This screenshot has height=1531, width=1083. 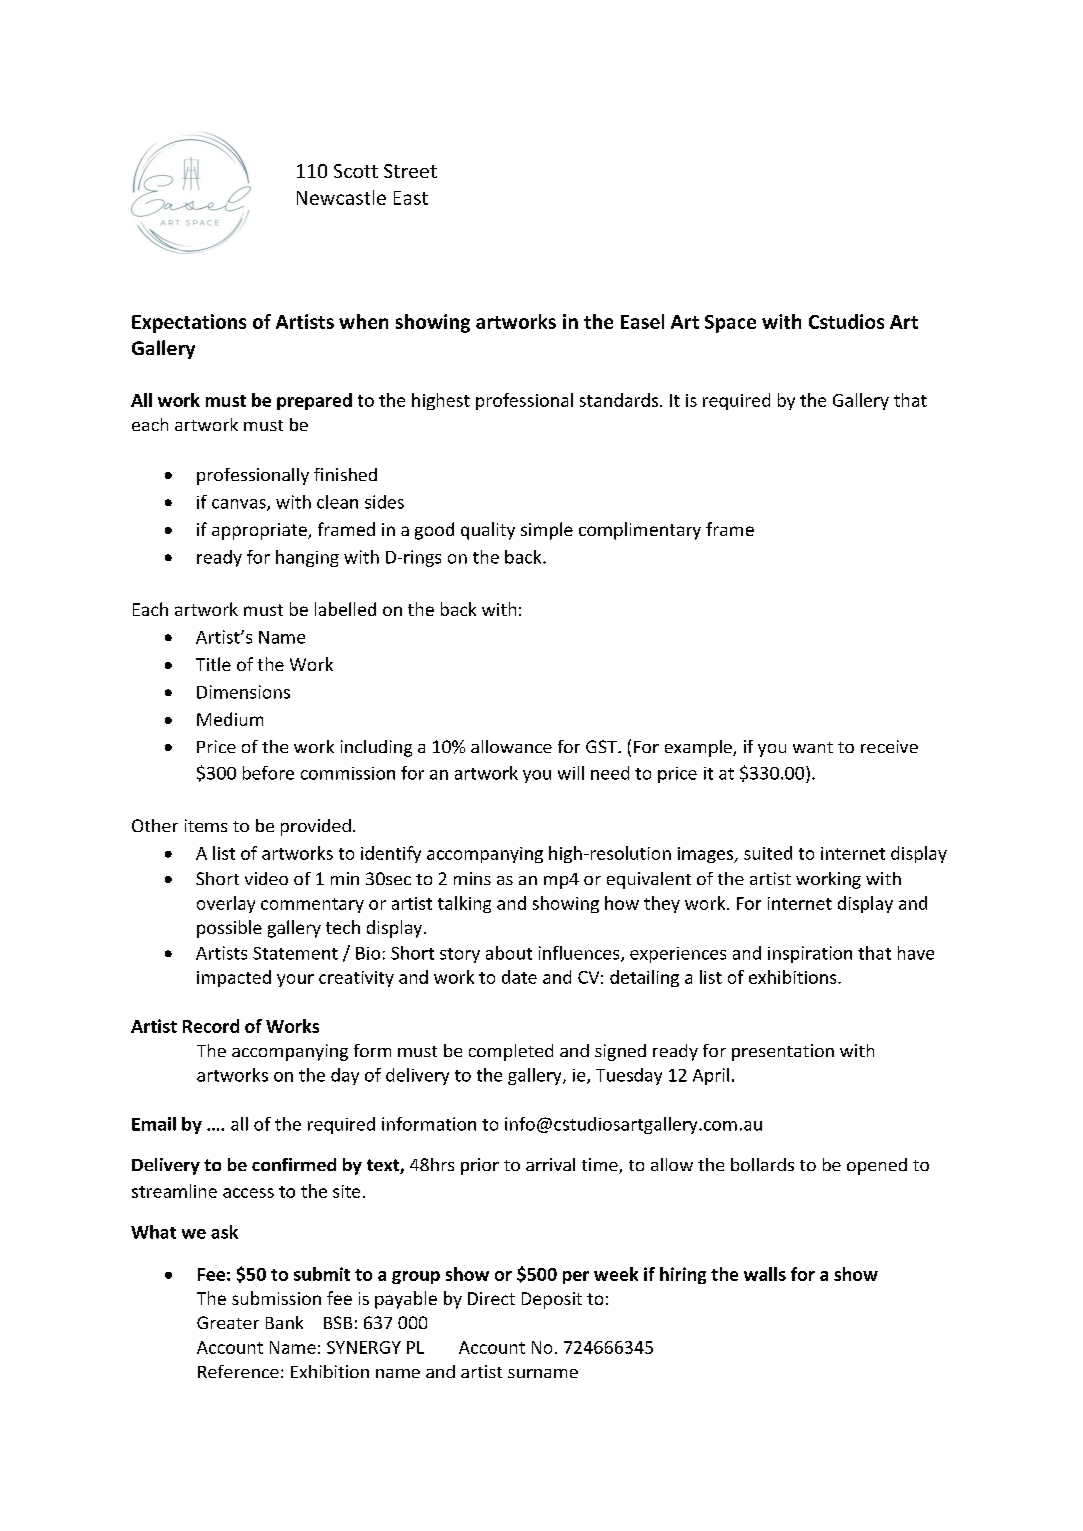 I want to click on Space, so click(x=730, y=324).
